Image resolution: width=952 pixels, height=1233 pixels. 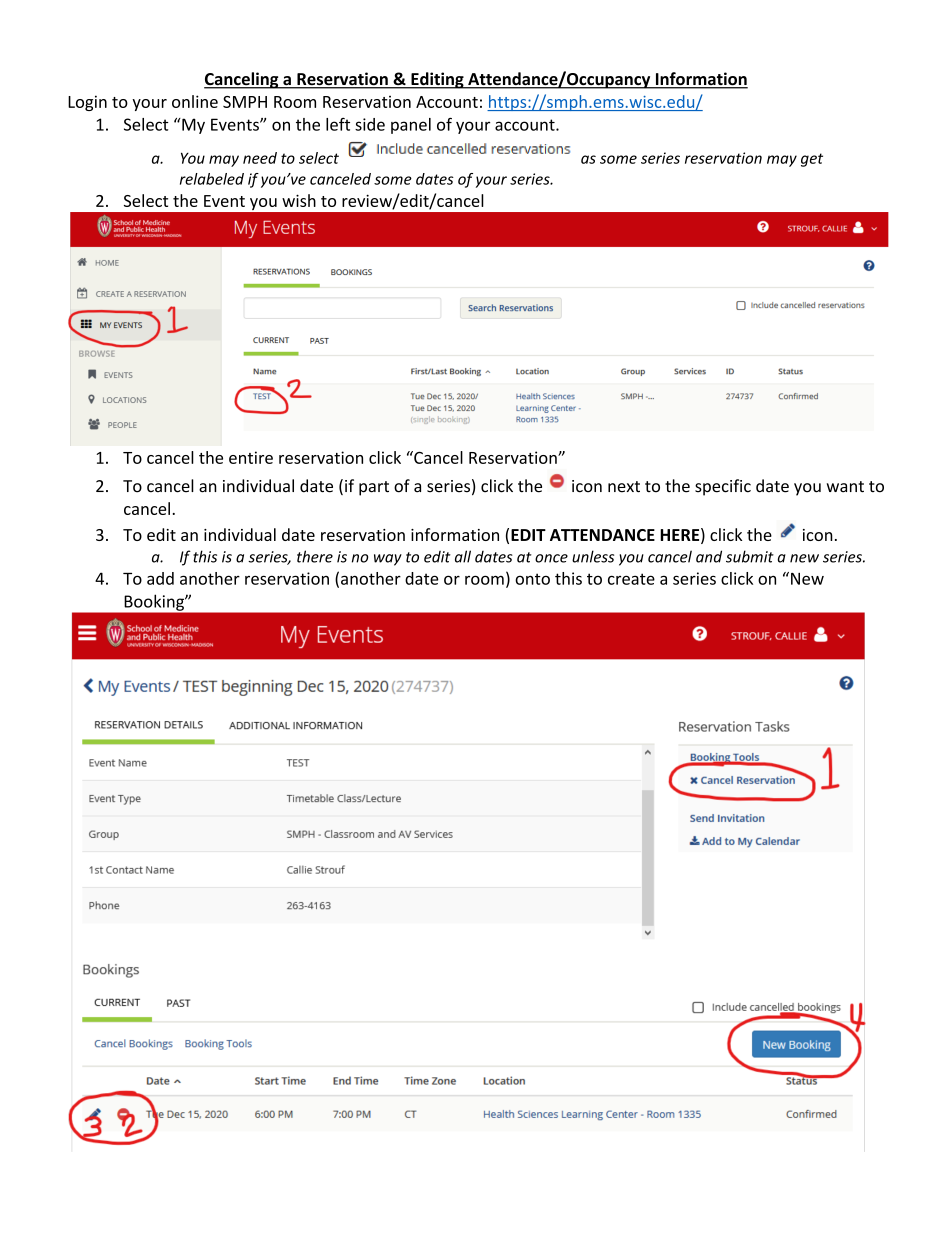 I want to click on panel, so click(x=411, y=126).
